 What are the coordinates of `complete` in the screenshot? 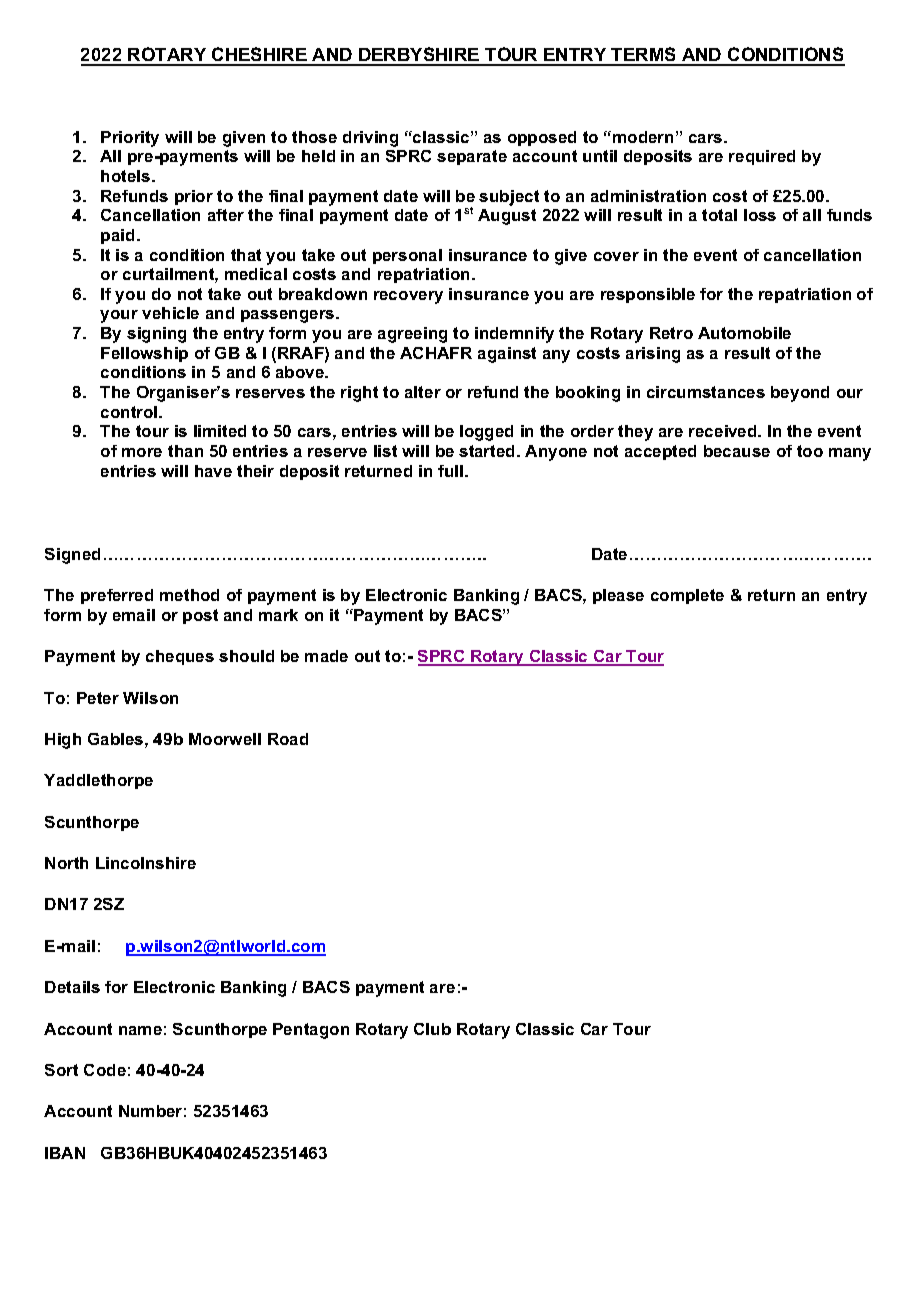 It's located at (687, 596).
